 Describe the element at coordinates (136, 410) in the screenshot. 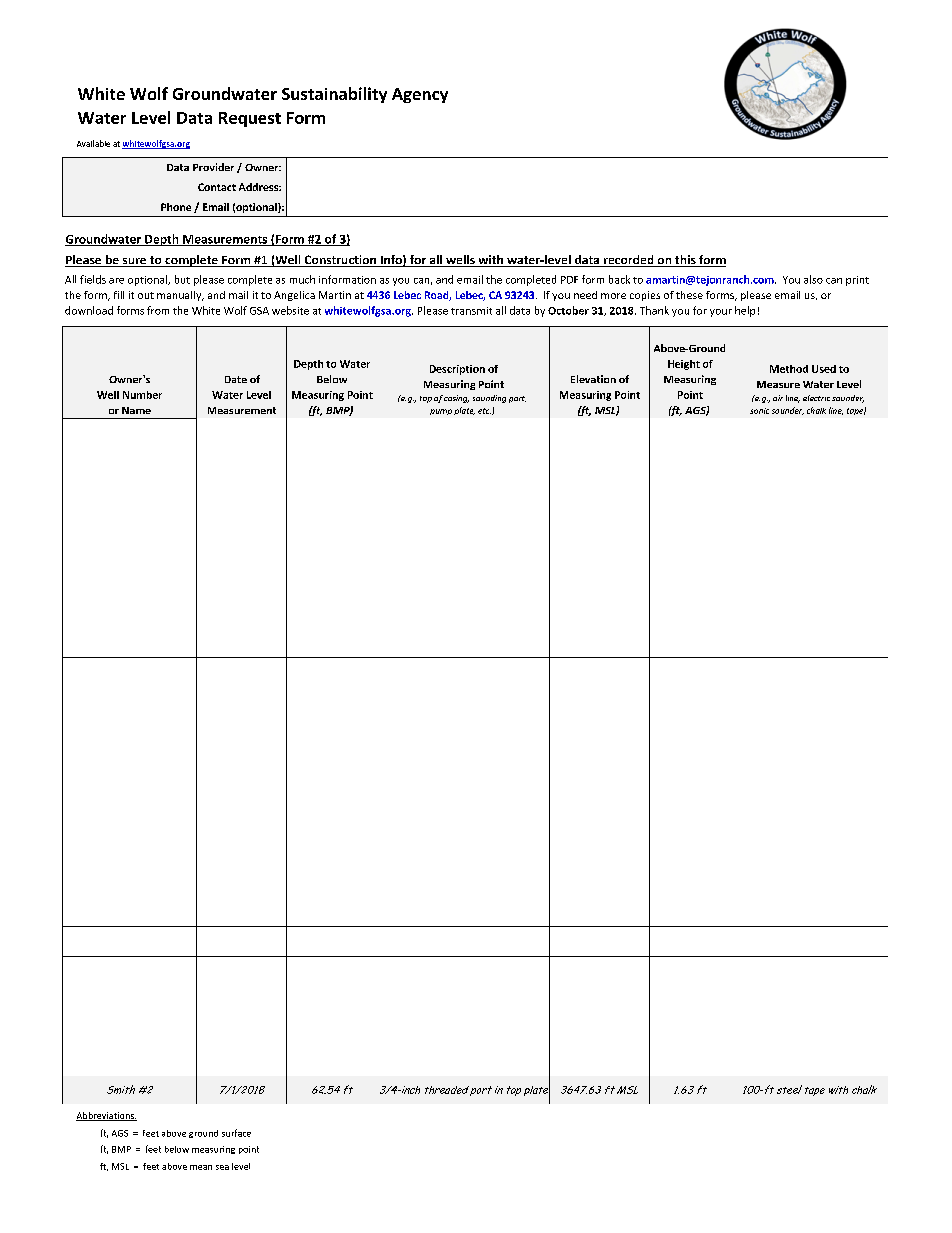

I see `Name` at that location.
